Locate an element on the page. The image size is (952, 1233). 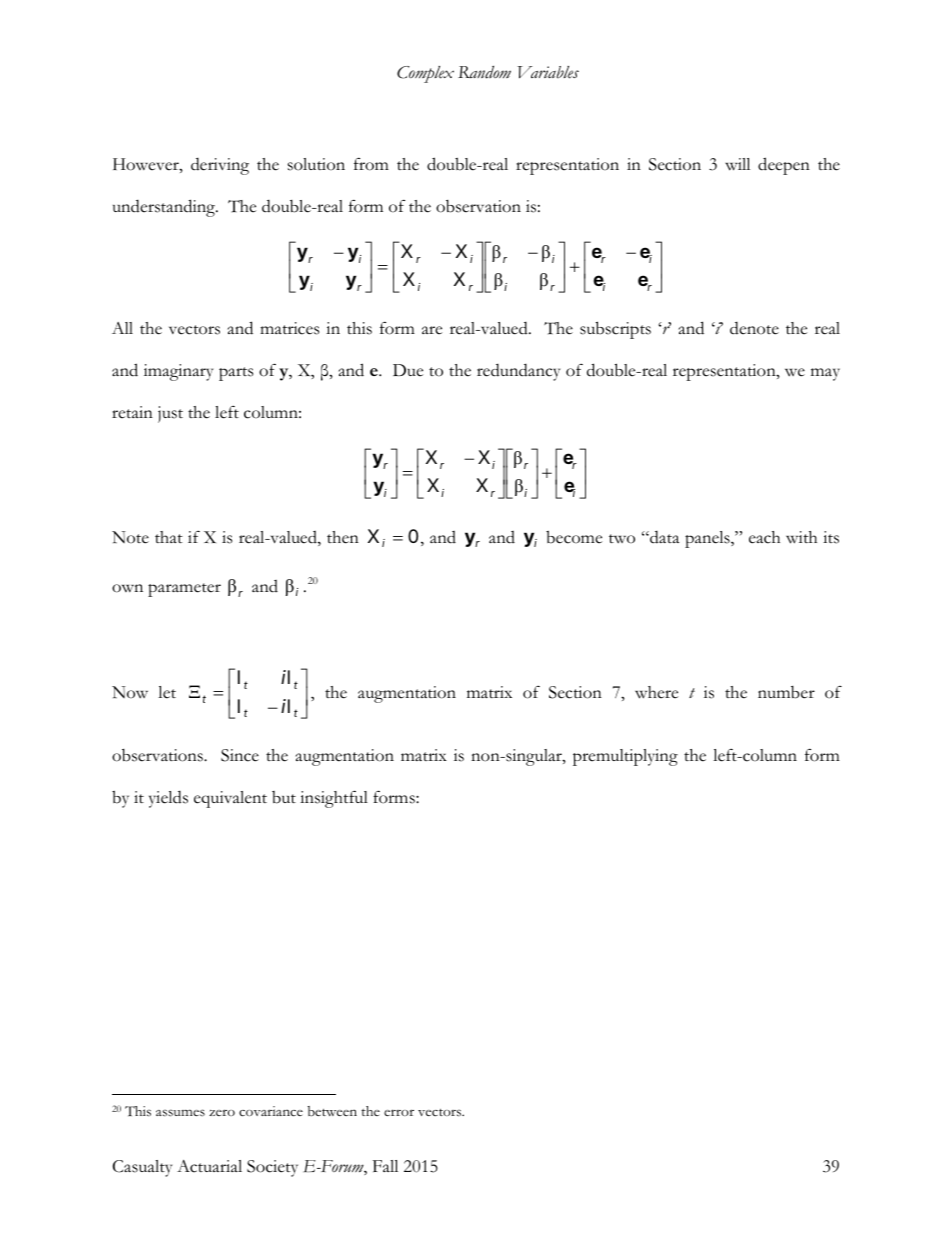
become is located at coordinates (574, 537).
